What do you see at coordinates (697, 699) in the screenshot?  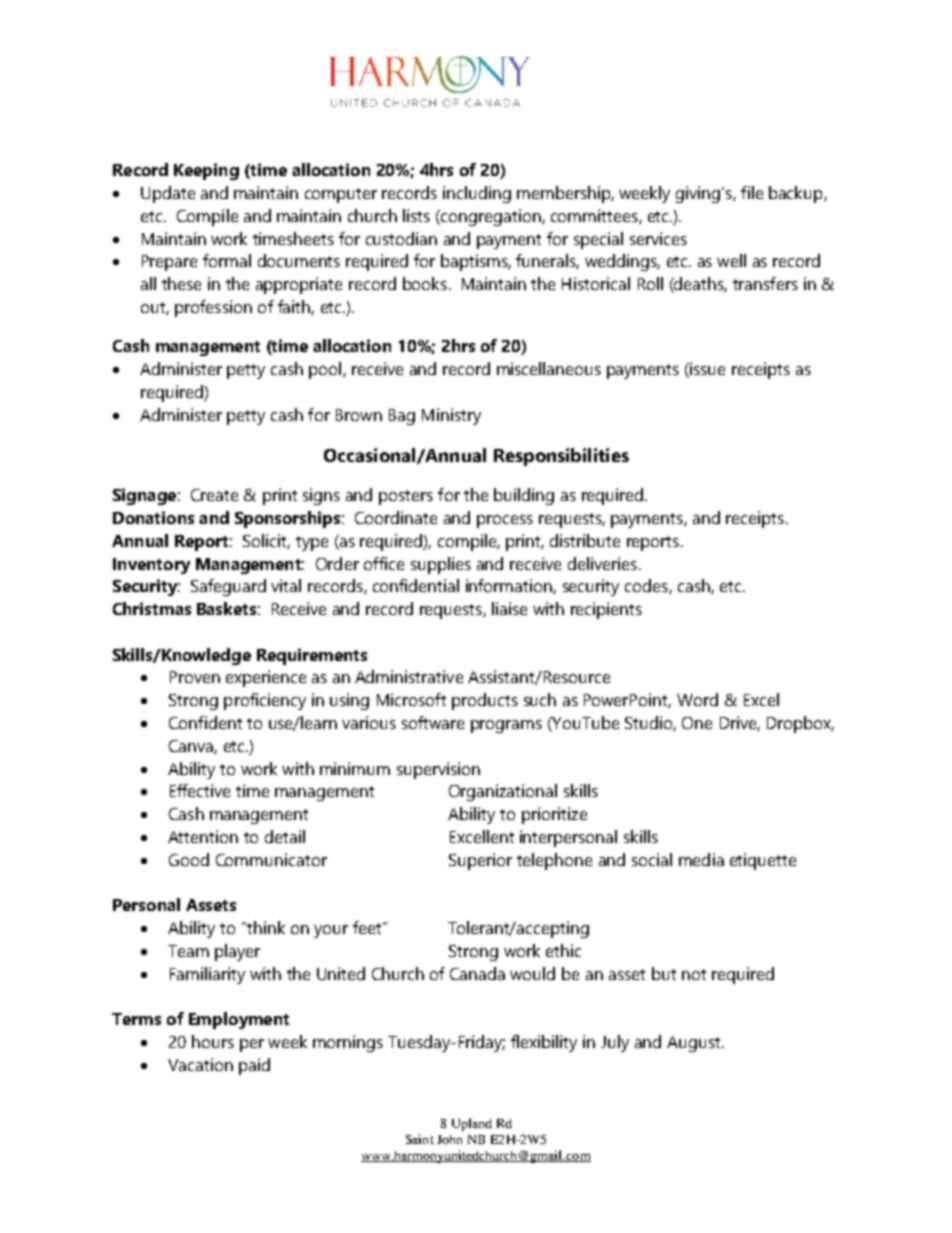 I see `Word` at bounding box center [697, 699].
